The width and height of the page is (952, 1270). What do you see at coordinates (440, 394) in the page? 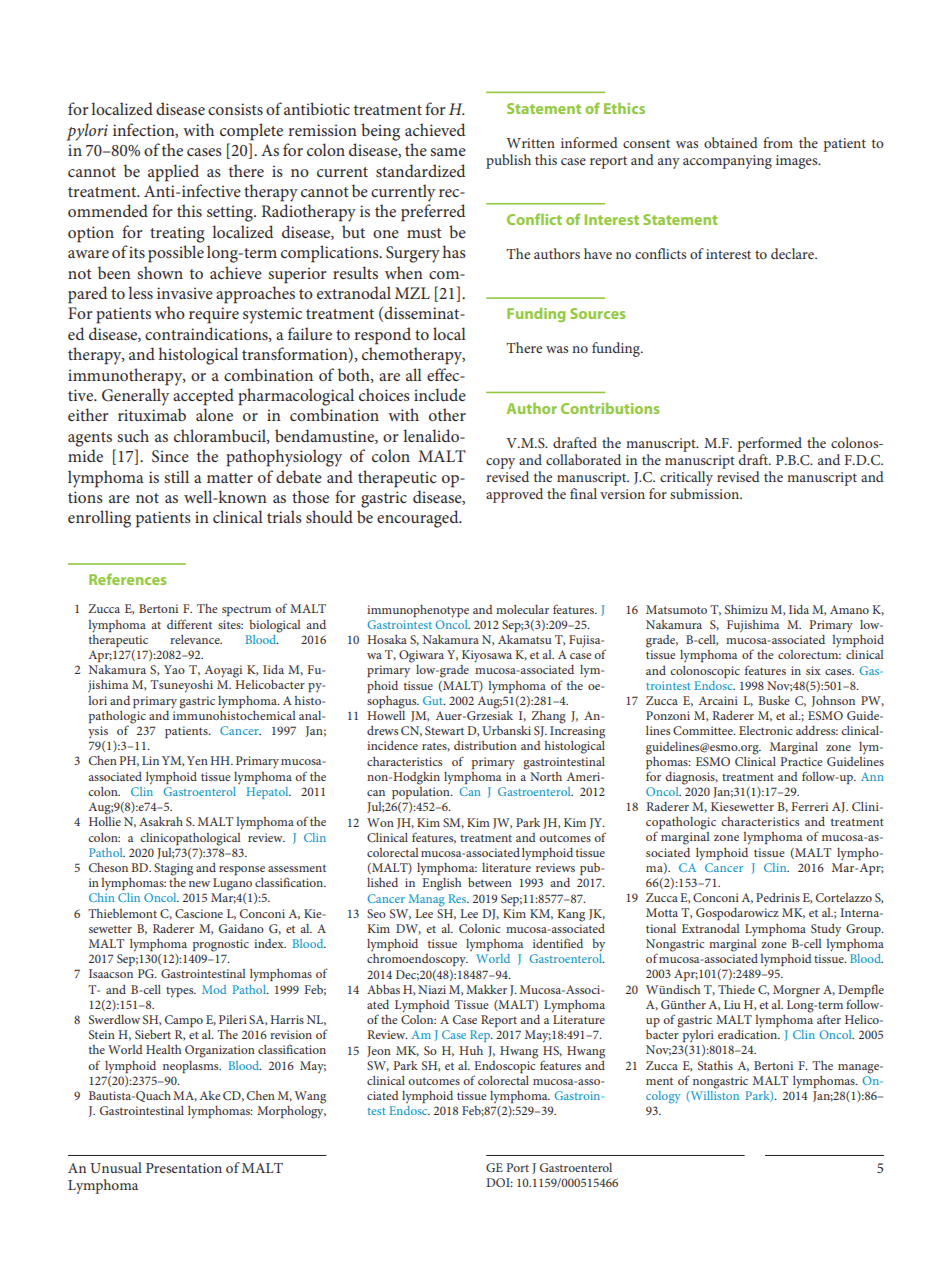
I see `include` at bounding box center [440, 394].
